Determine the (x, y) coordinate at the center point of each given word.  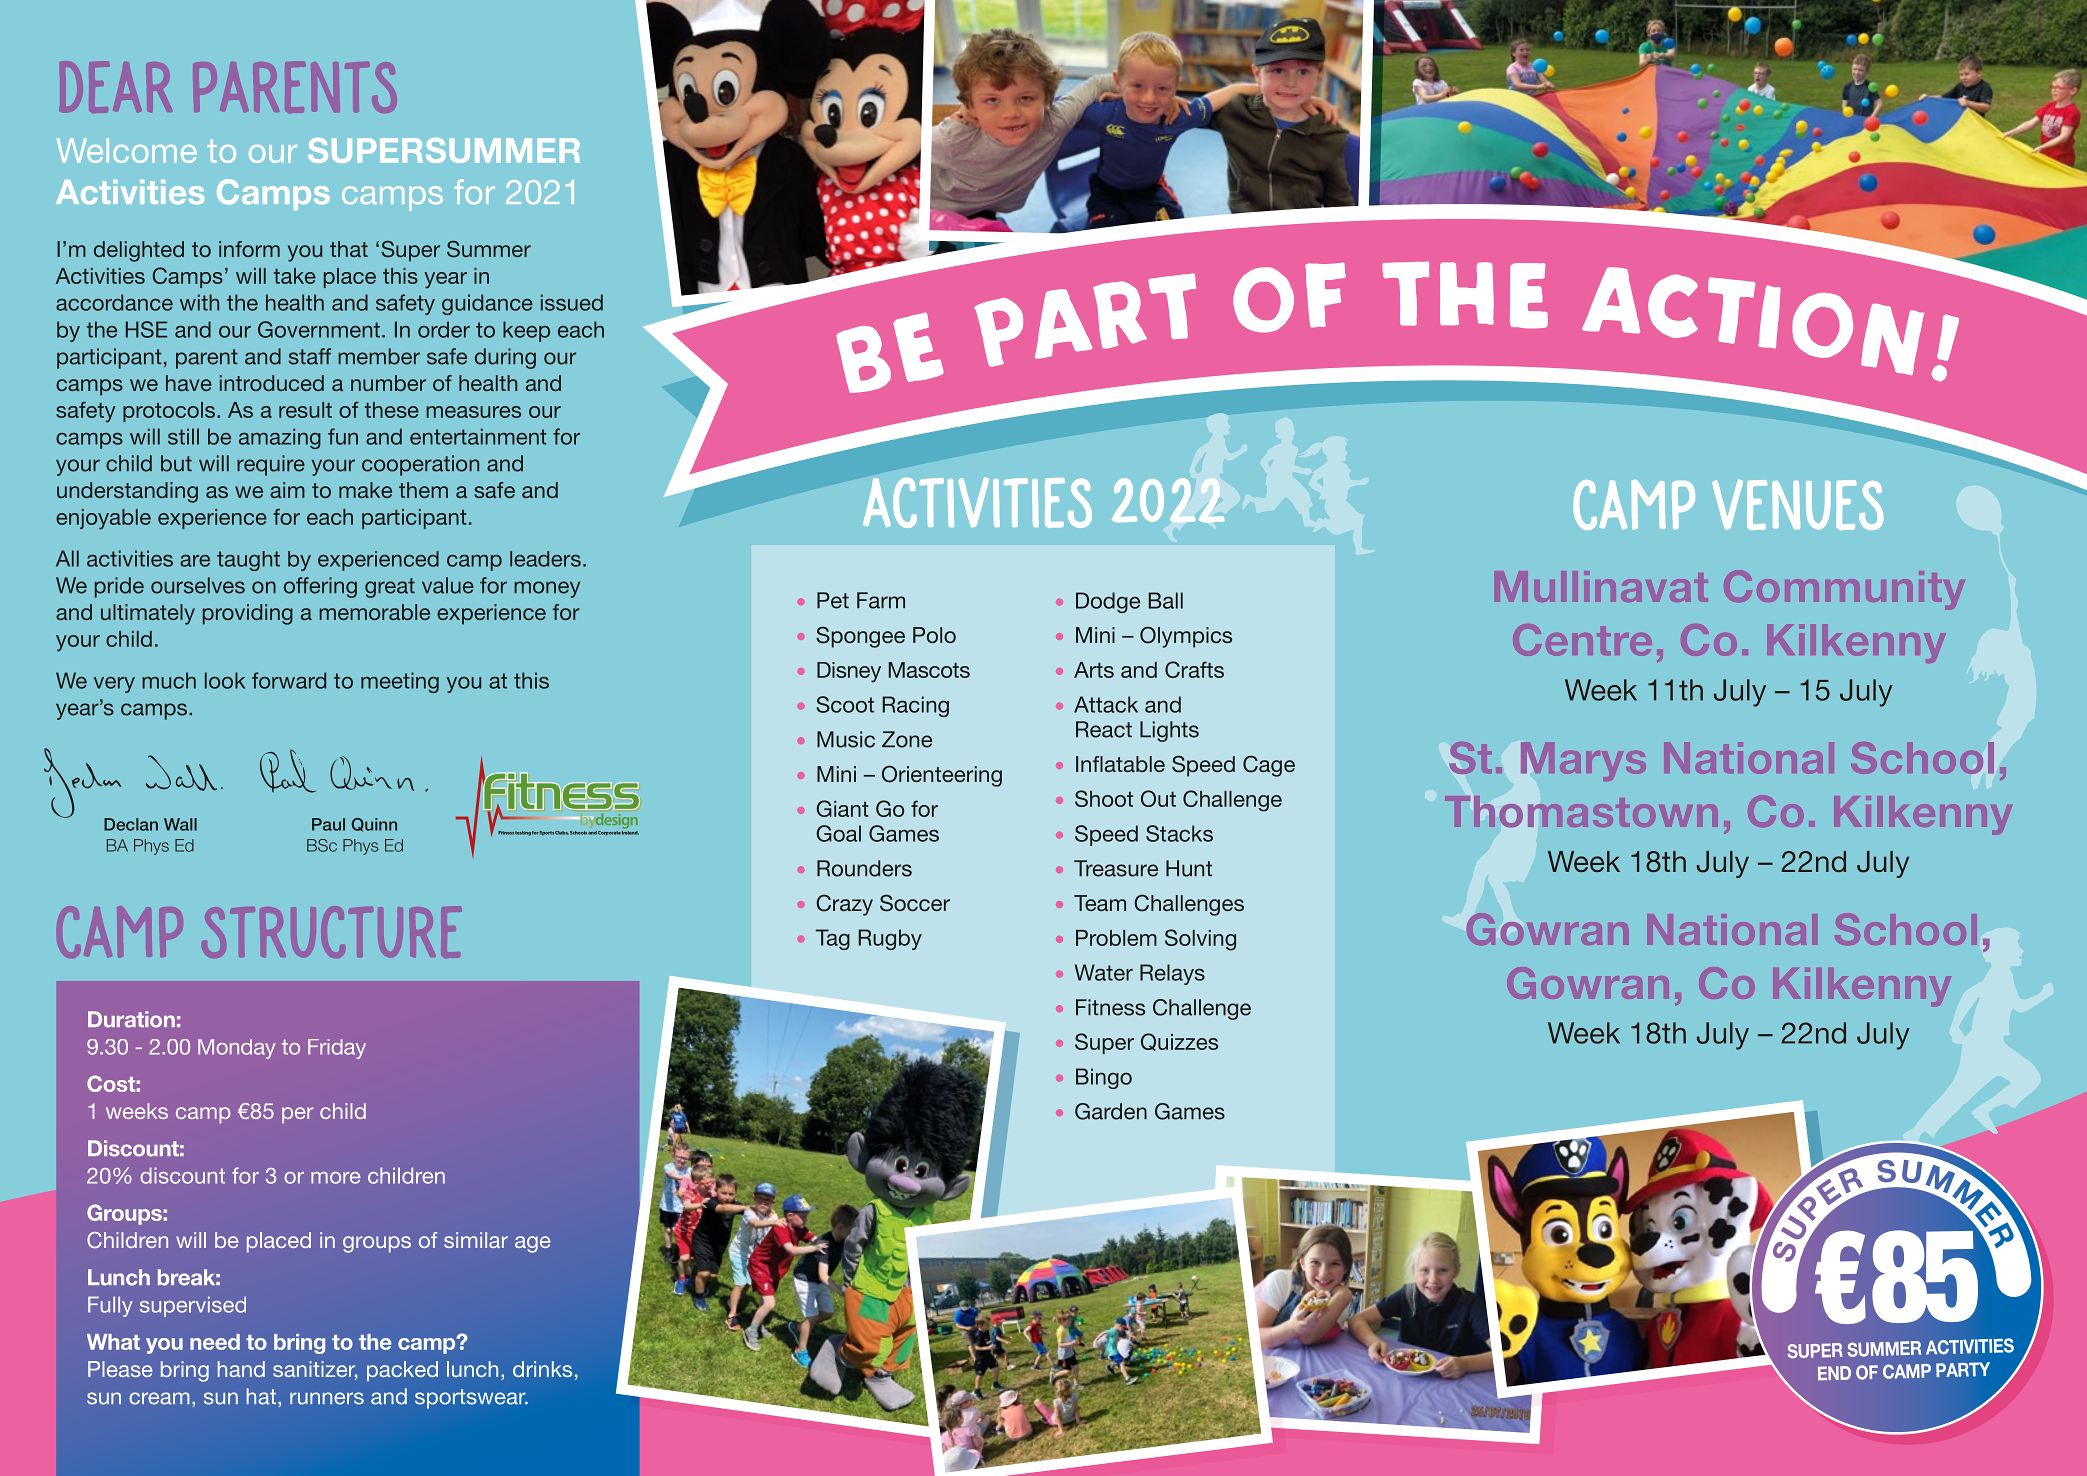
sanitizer (315, 1370)
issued (572, 302)
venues (1797, 505)
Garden (1111, 1111)
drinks (542, 1369)
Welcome (127, 150)
